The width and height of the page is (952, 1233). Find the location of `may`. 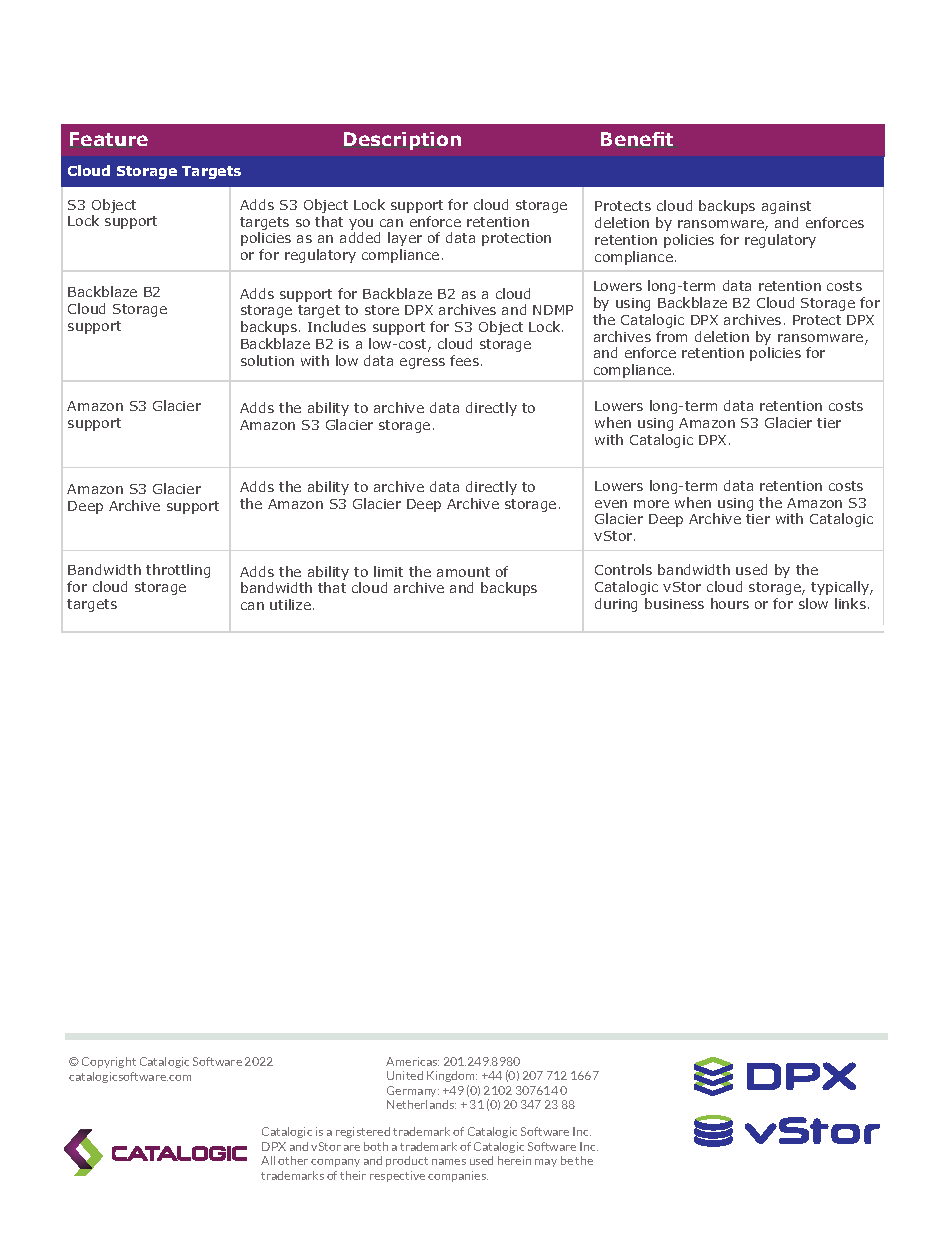

may is located at coordinates (546, 1163).
